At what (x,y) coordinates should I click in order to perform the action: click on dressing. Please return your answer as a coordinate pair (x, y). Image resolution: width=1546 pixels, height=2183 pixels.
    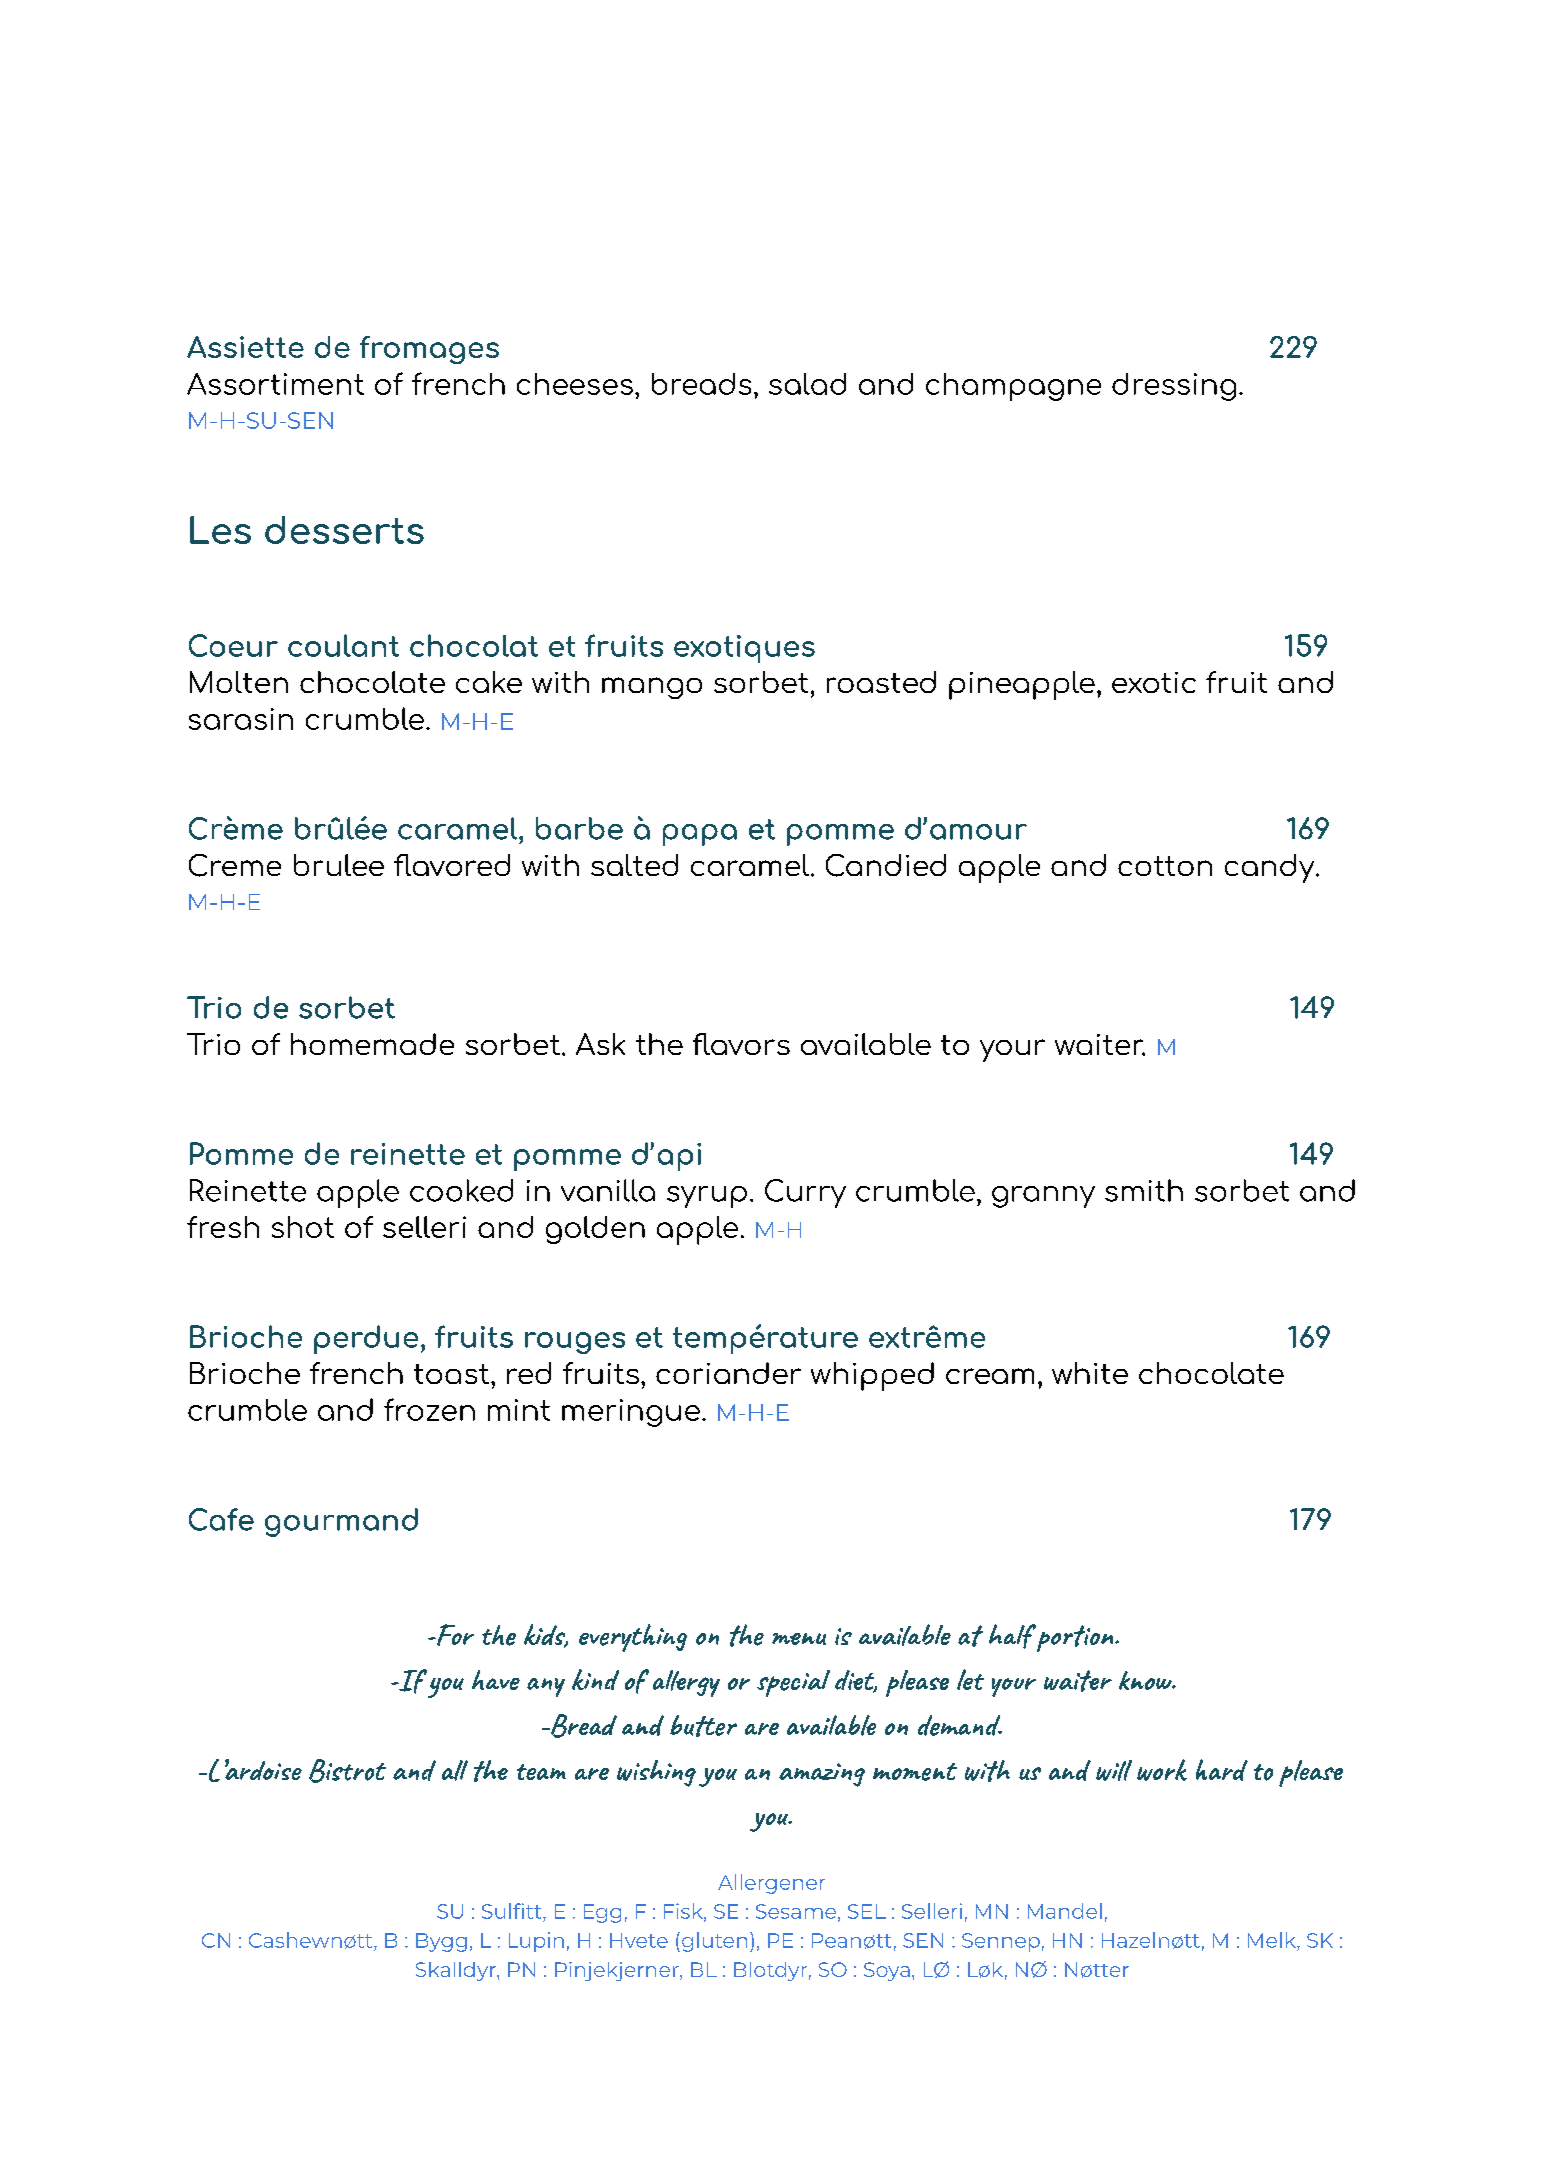
    Looking at the image, I should click on (1174, 387).
